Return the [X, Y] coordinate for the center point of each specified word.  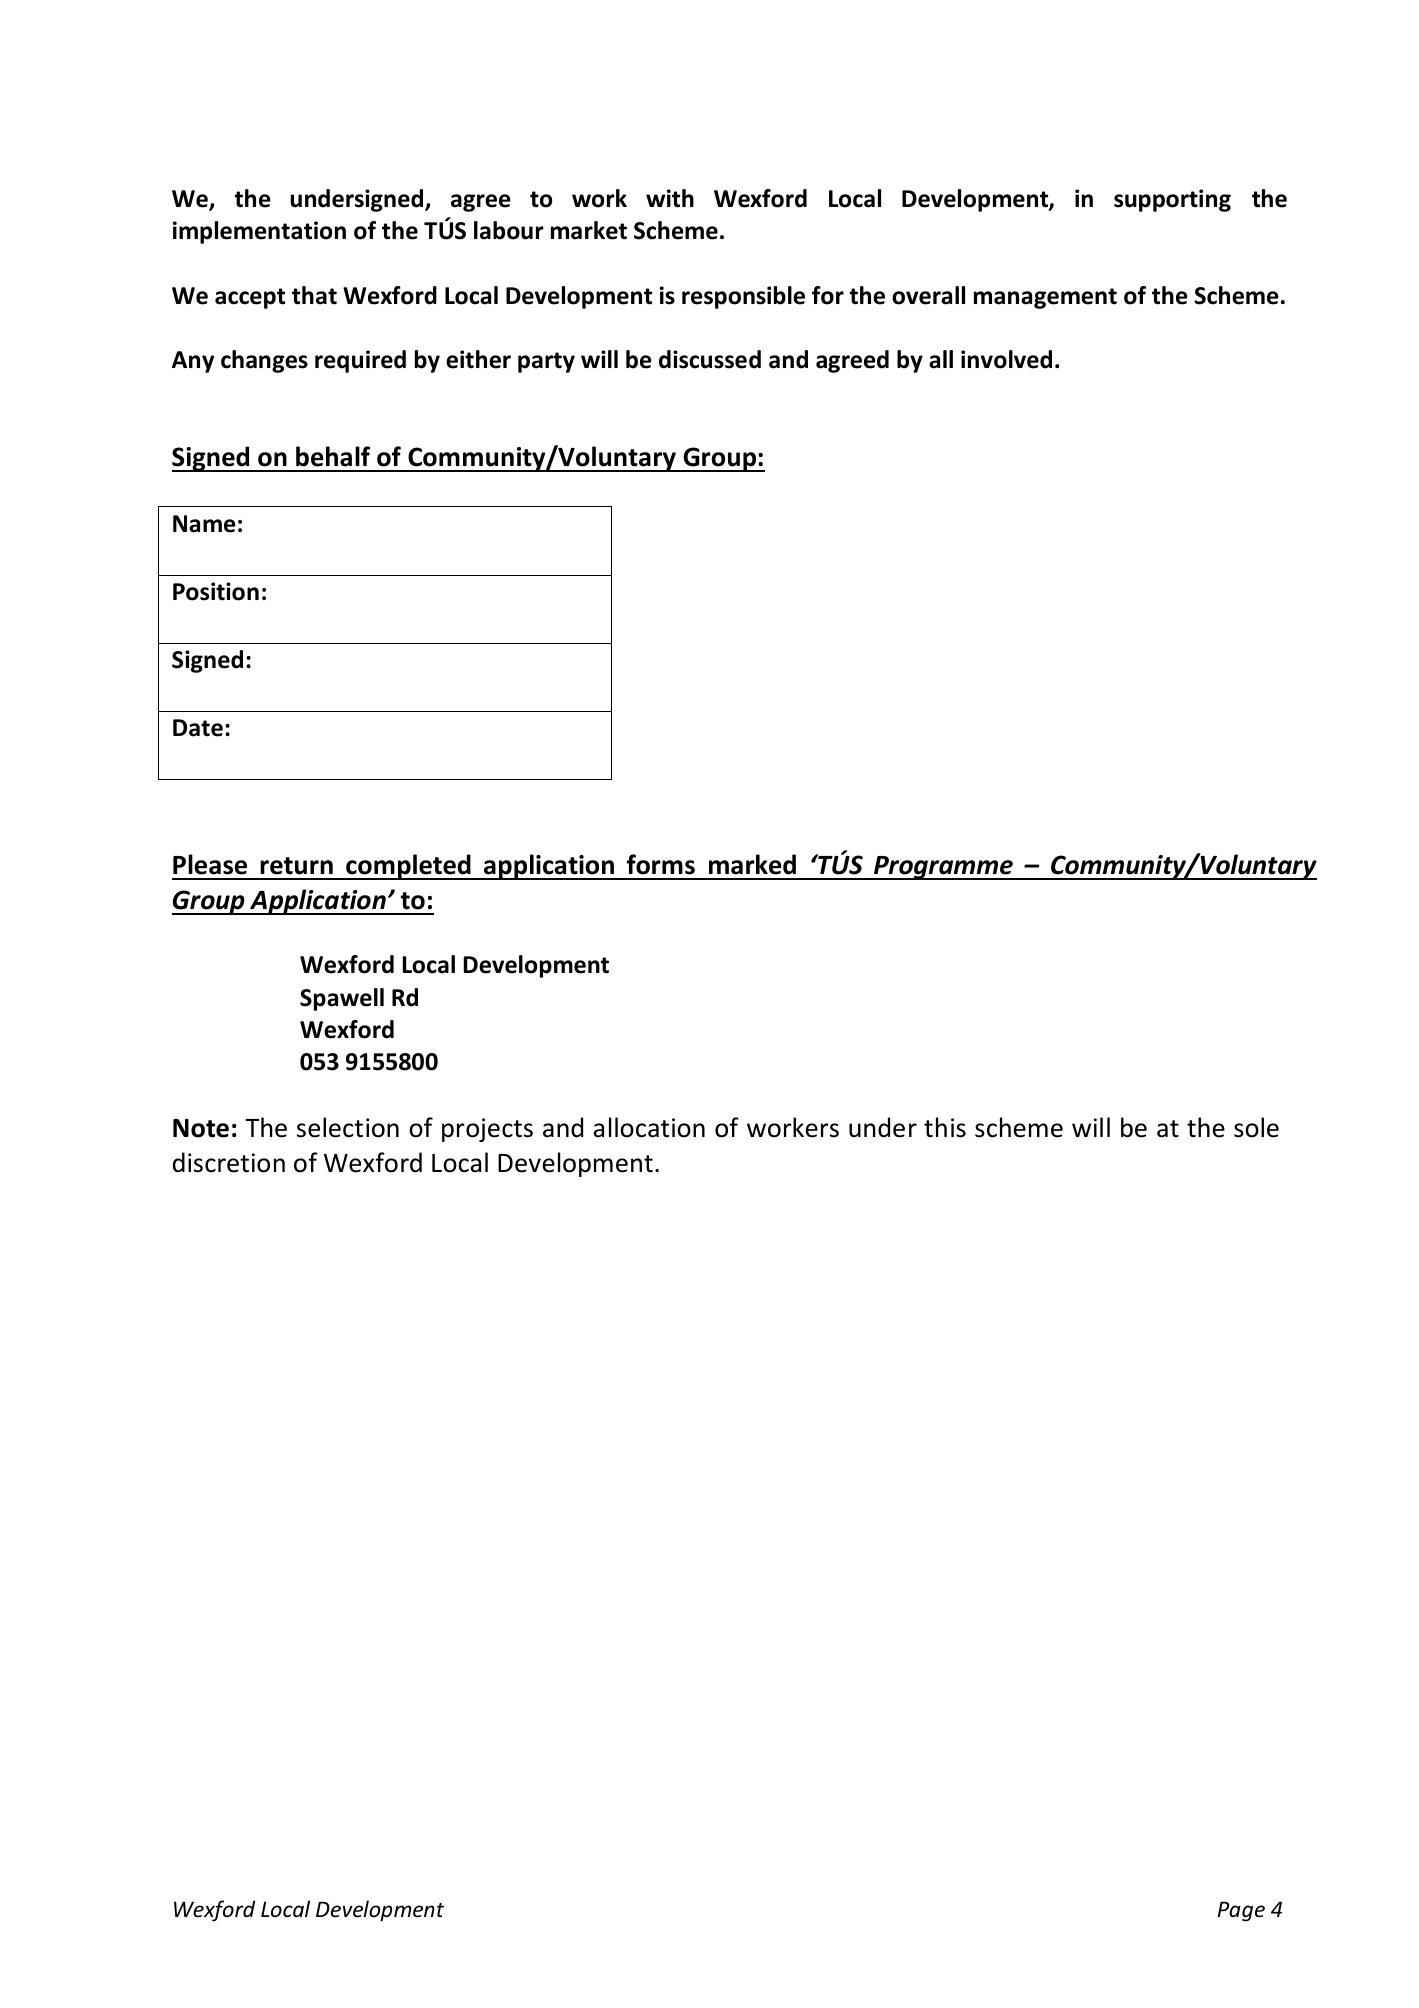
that [314, 295]
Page [1241, 1911]
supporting [1172, 200]
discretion [229, 1162]
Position [216, 591]
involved [1006, 359]
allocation [649, 1127]
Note [201, 1128]
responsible [743, 297]
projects [487, 1130]
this [945, 1127]
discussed [710, 359]
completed [408, 867]
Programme [943, 868]
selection [348, 1127]
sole [1256, 1127]
